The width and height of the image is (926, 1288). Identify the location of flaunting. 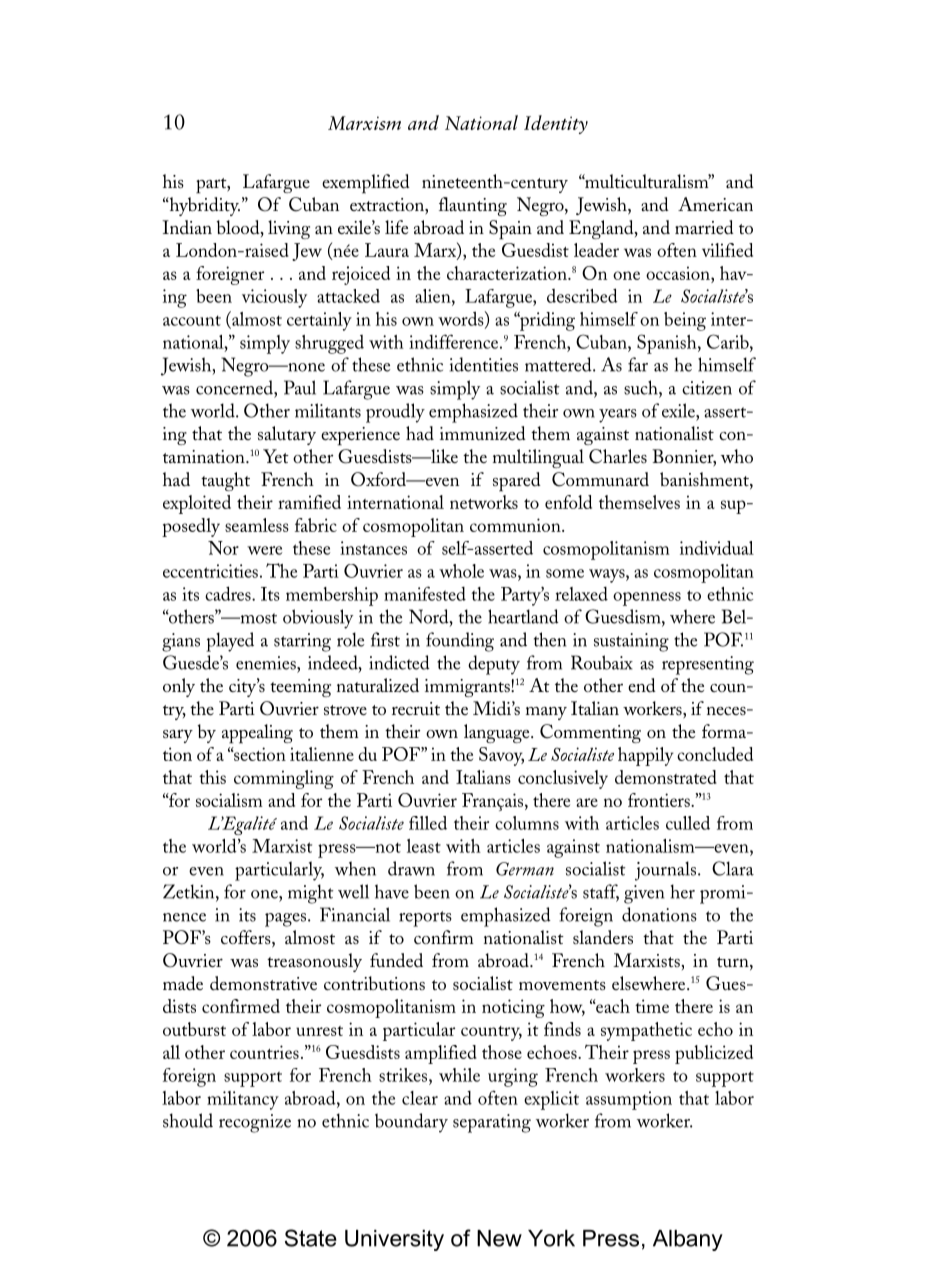
(473, 206).
